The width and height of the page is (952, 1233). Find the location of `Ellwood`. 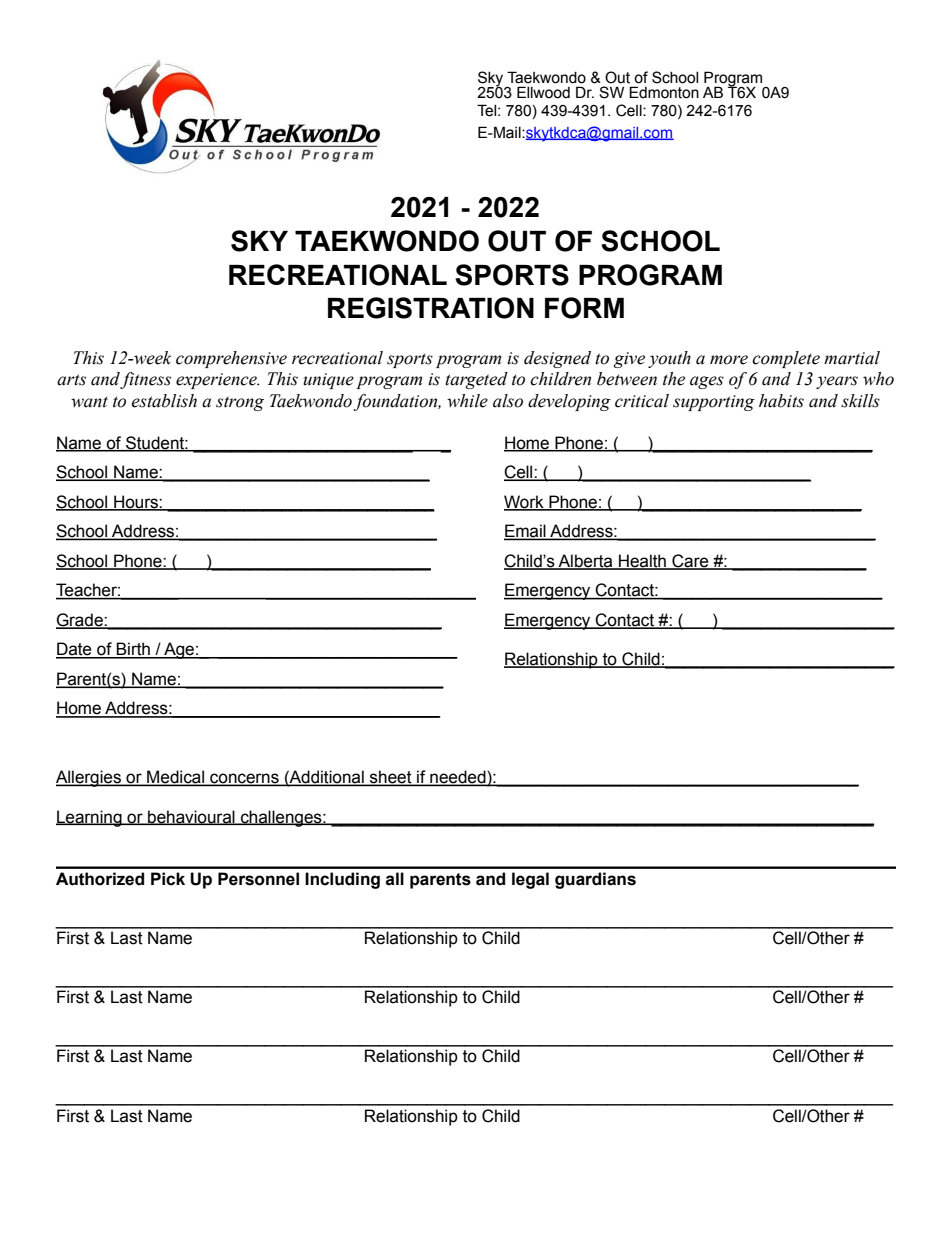

Ellwood is located at coordinates (543, 92).
